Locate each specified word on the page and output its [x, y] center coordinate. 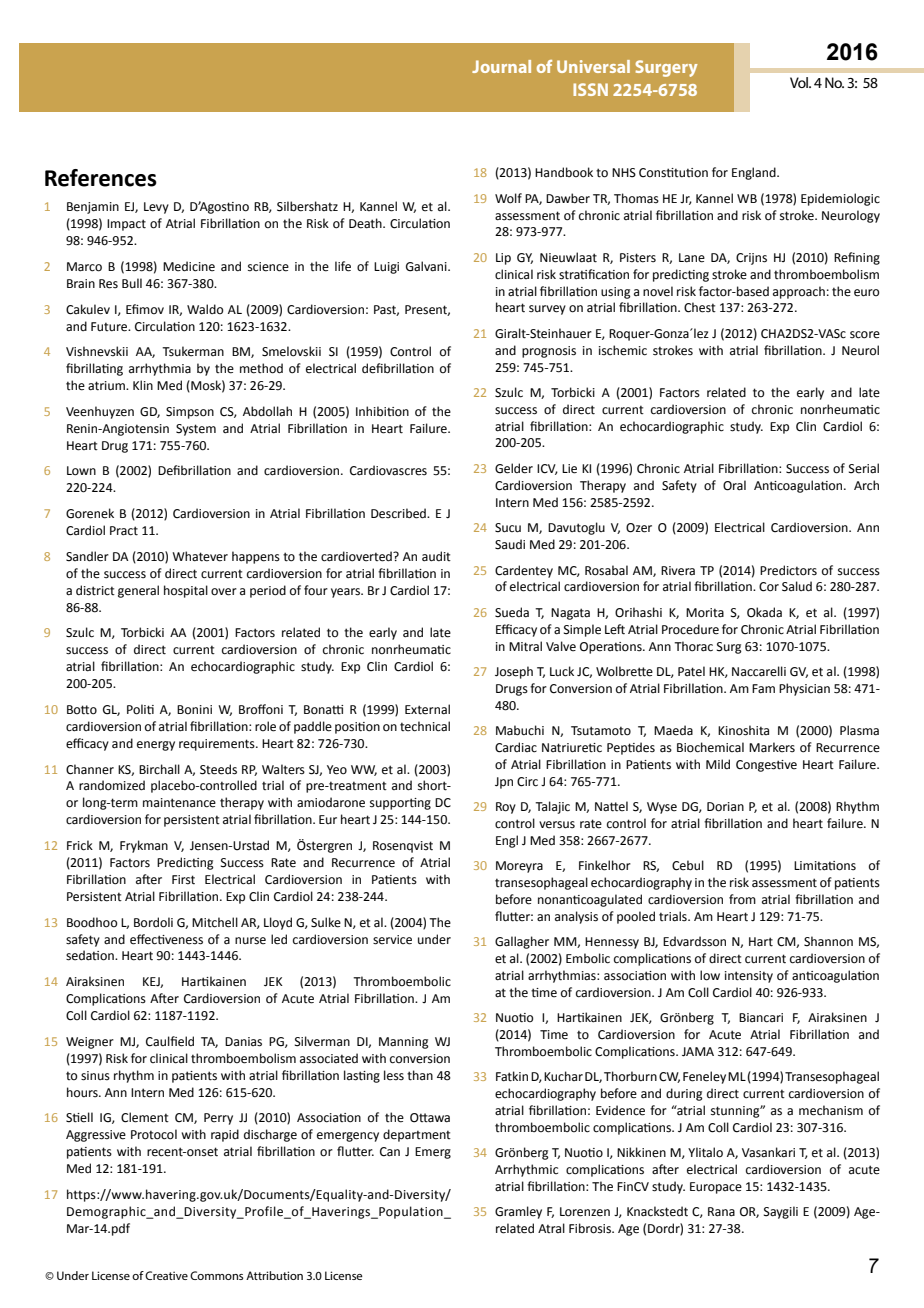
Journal [501, 66]
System [196, 430]
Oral [734, 485]
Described [399, 513]
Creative [166, 1275]
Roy [506, 808]
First [183, 880]
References [101, 178]
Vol [800, 82]
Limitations [825, 866]
